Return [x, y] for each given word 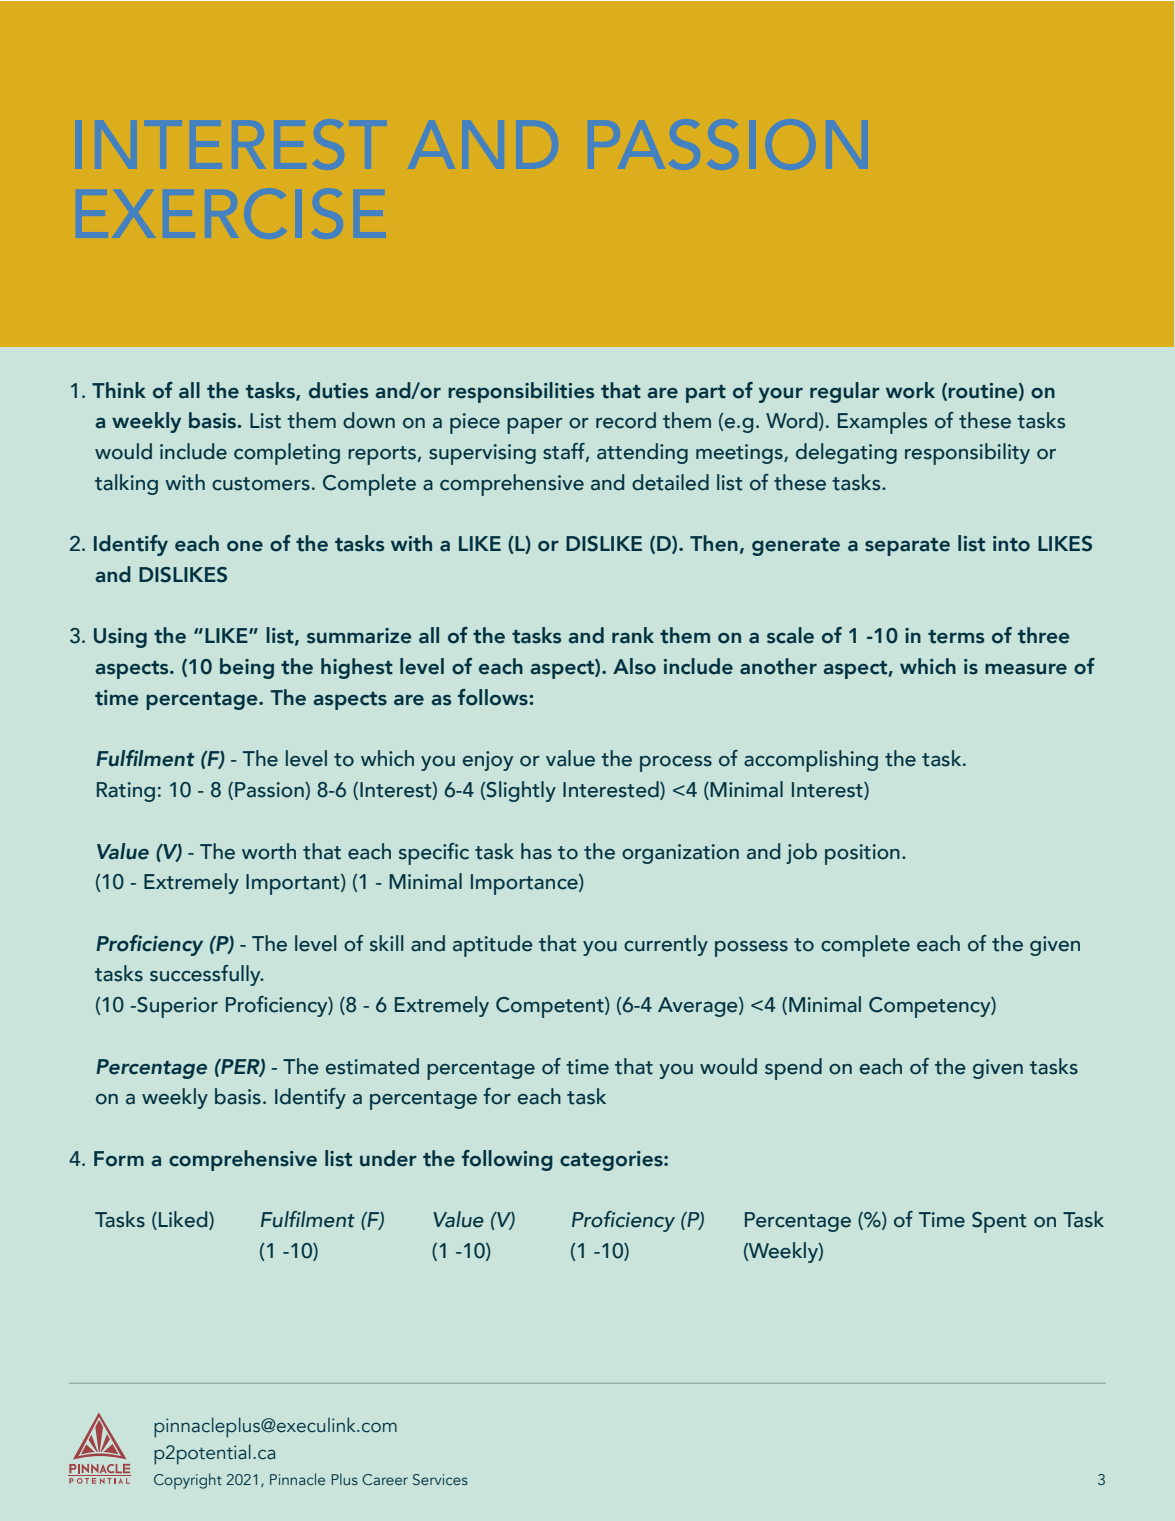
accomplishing [811, 761]
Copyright [188, 1481]
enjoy [488, 761]
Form [119, 1159]
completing [287, 454]
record [626, 420]
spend [793, 1069]
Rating [126, 792]
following [507, 1160]
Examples [882, 423]
